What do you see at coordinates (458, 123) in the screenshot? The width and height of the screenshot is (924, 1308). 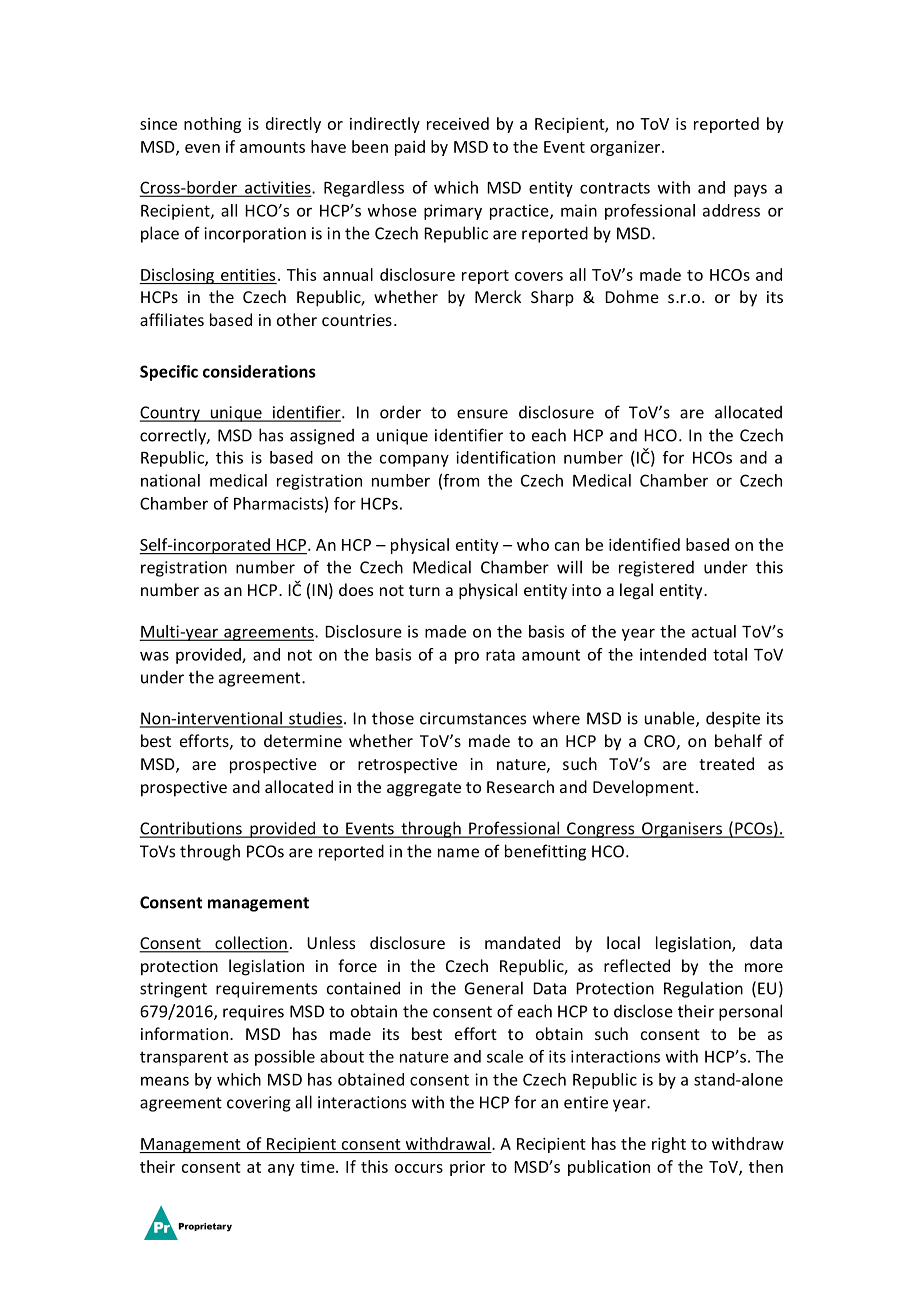 I see `received` at bounding box center [458, 123].
